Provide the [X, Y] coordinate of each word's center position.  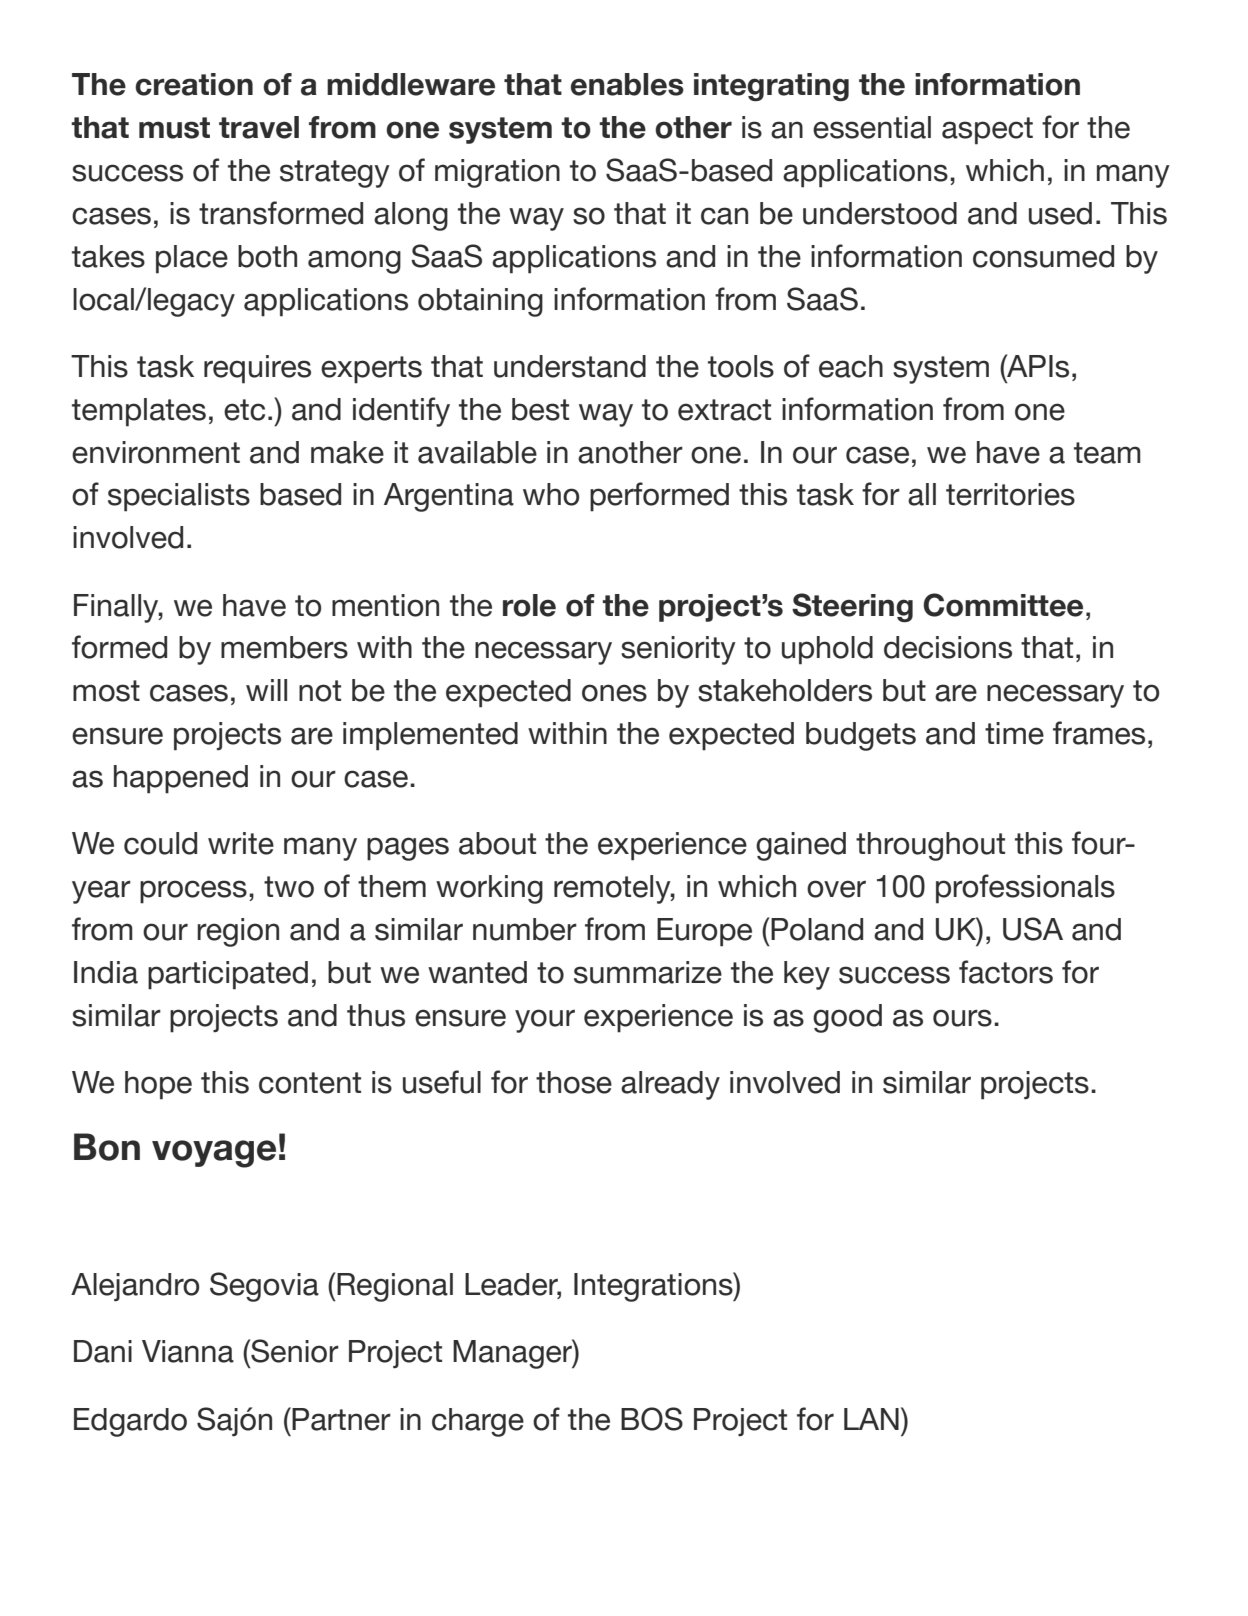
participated [228, 975]
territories [1010, 494]
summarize [648, 972]
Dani [103, 1351]
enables [627, 84]
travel [259, 127]
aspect [987, 131]
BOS [652, 1419]
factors [1006, 972]
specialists [179, 497]
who [551, 494]
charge [478, 1422]
